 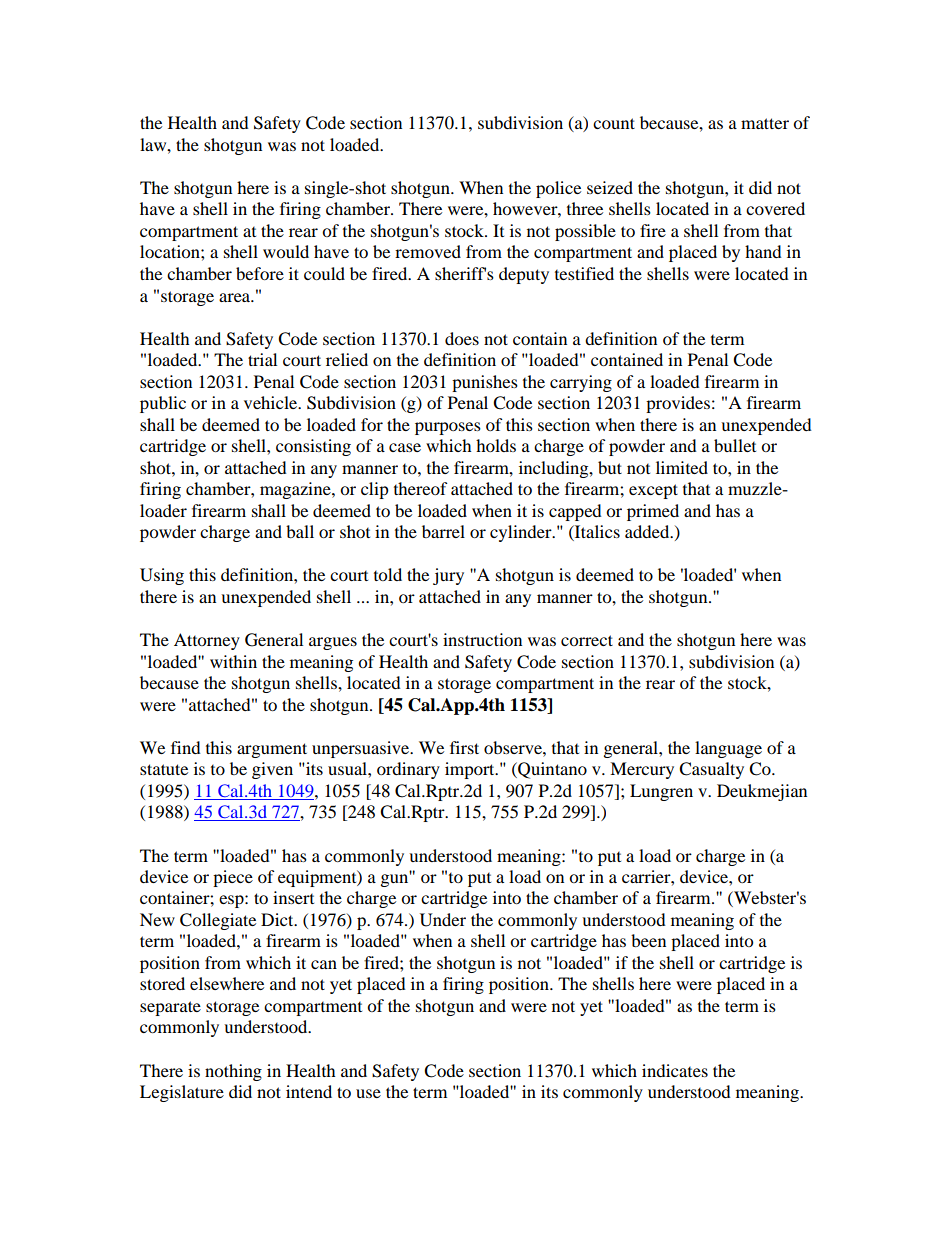 What do you see at coordinates (558, 189) in the page?
I see `police` at bounding box center [558, 189].
